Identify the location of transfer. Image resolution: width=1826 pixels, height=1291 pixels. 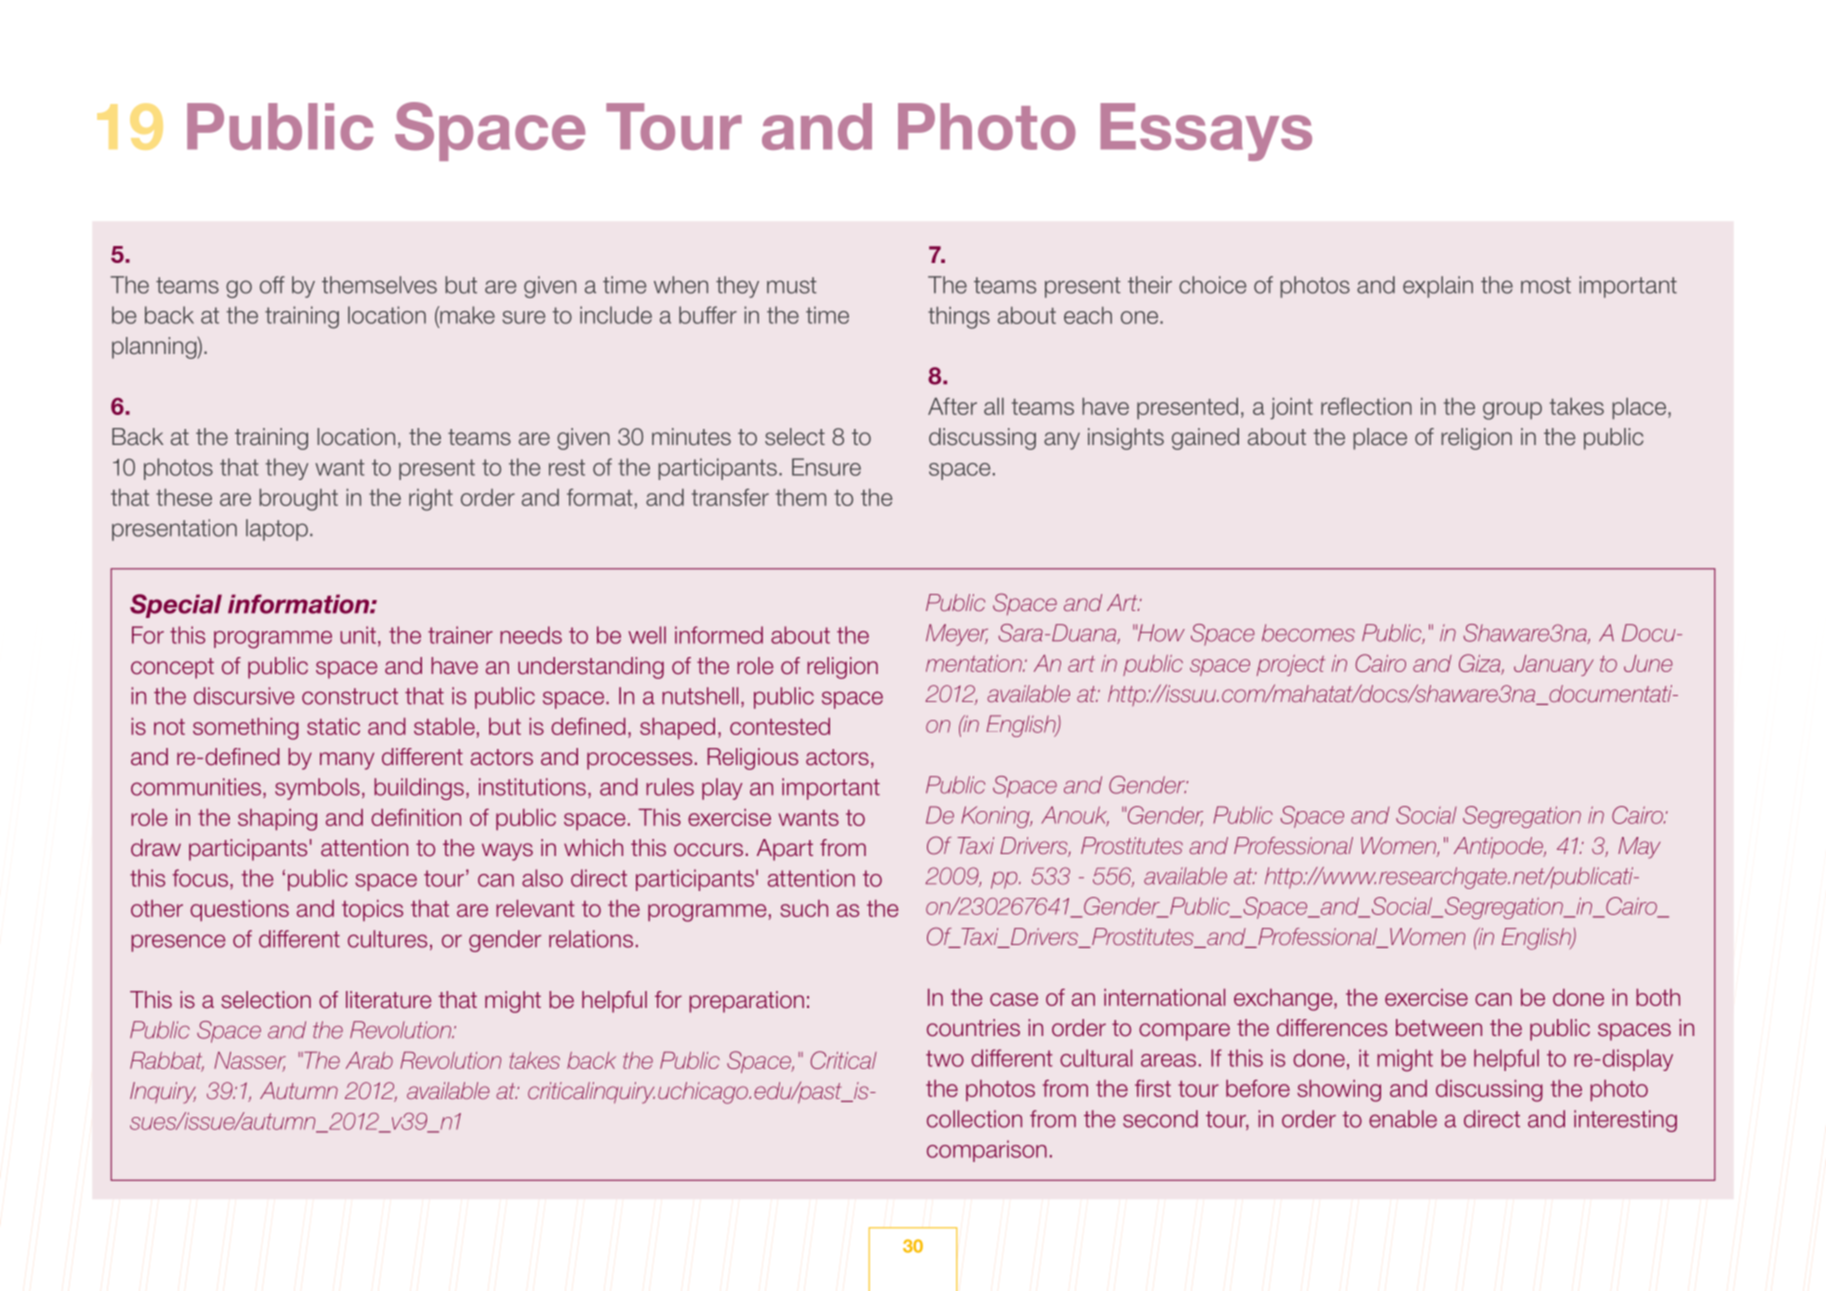
(730, 497).
